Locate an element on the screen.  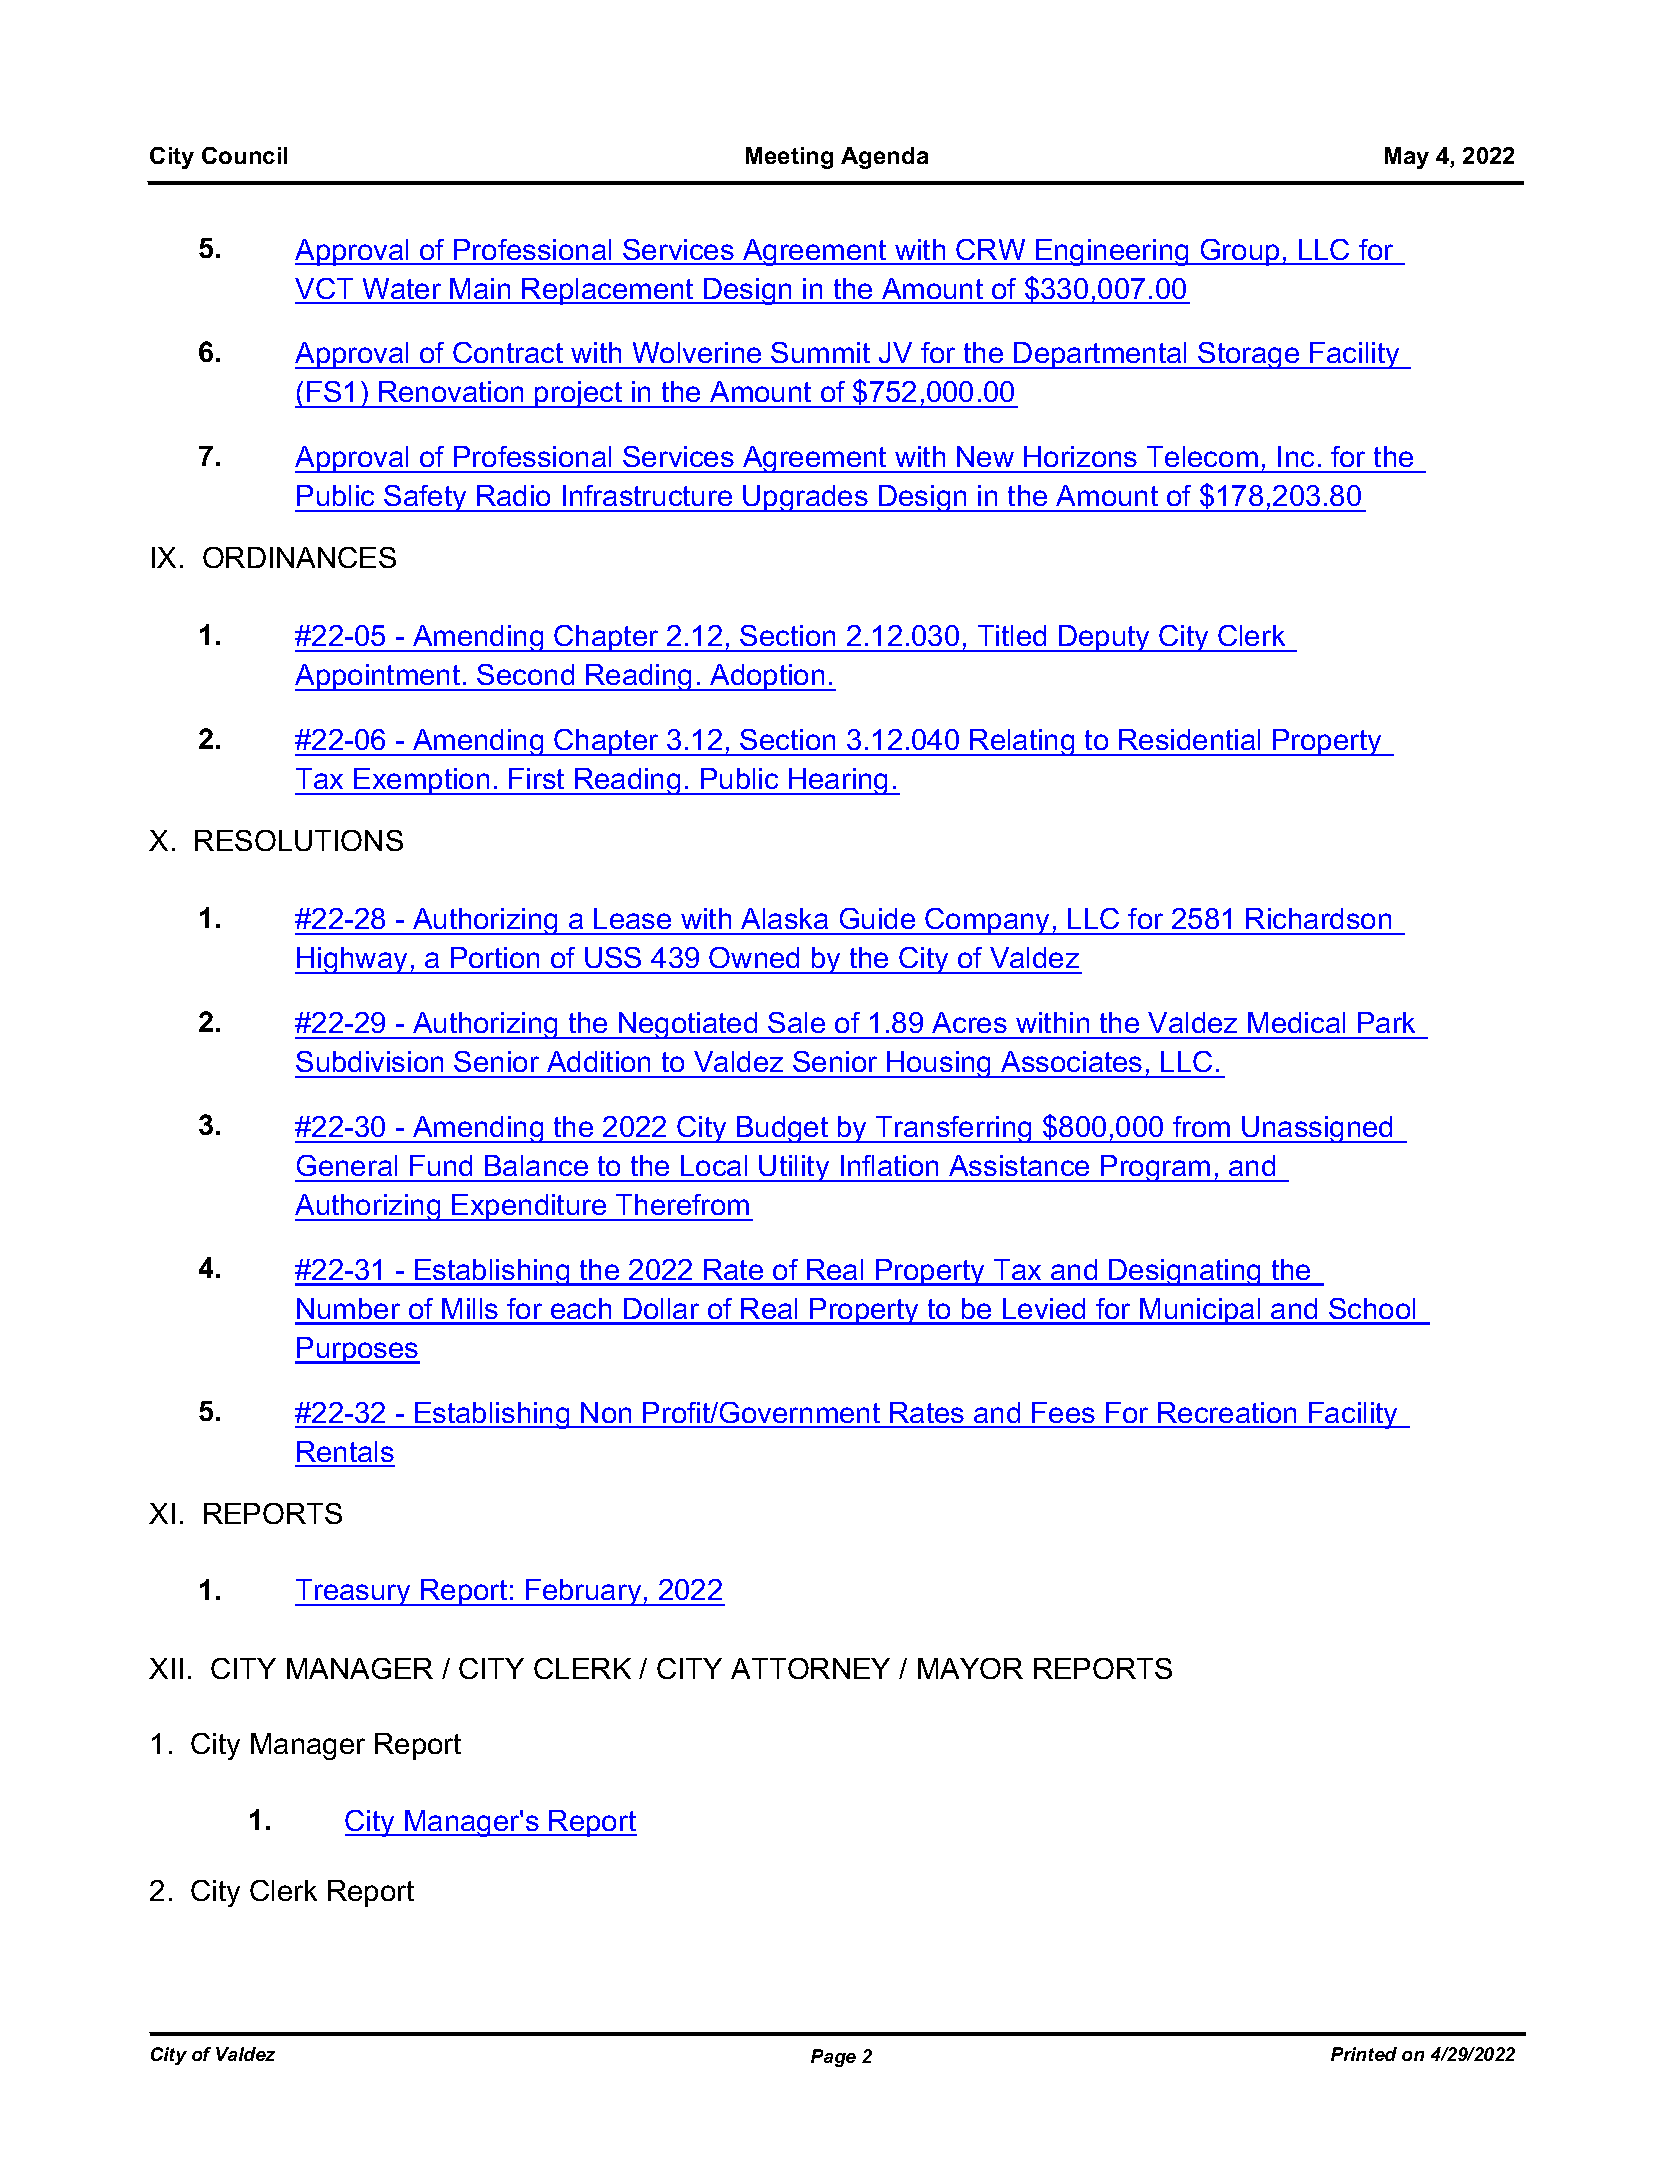
Group is located at coordinates (1240, 252).
